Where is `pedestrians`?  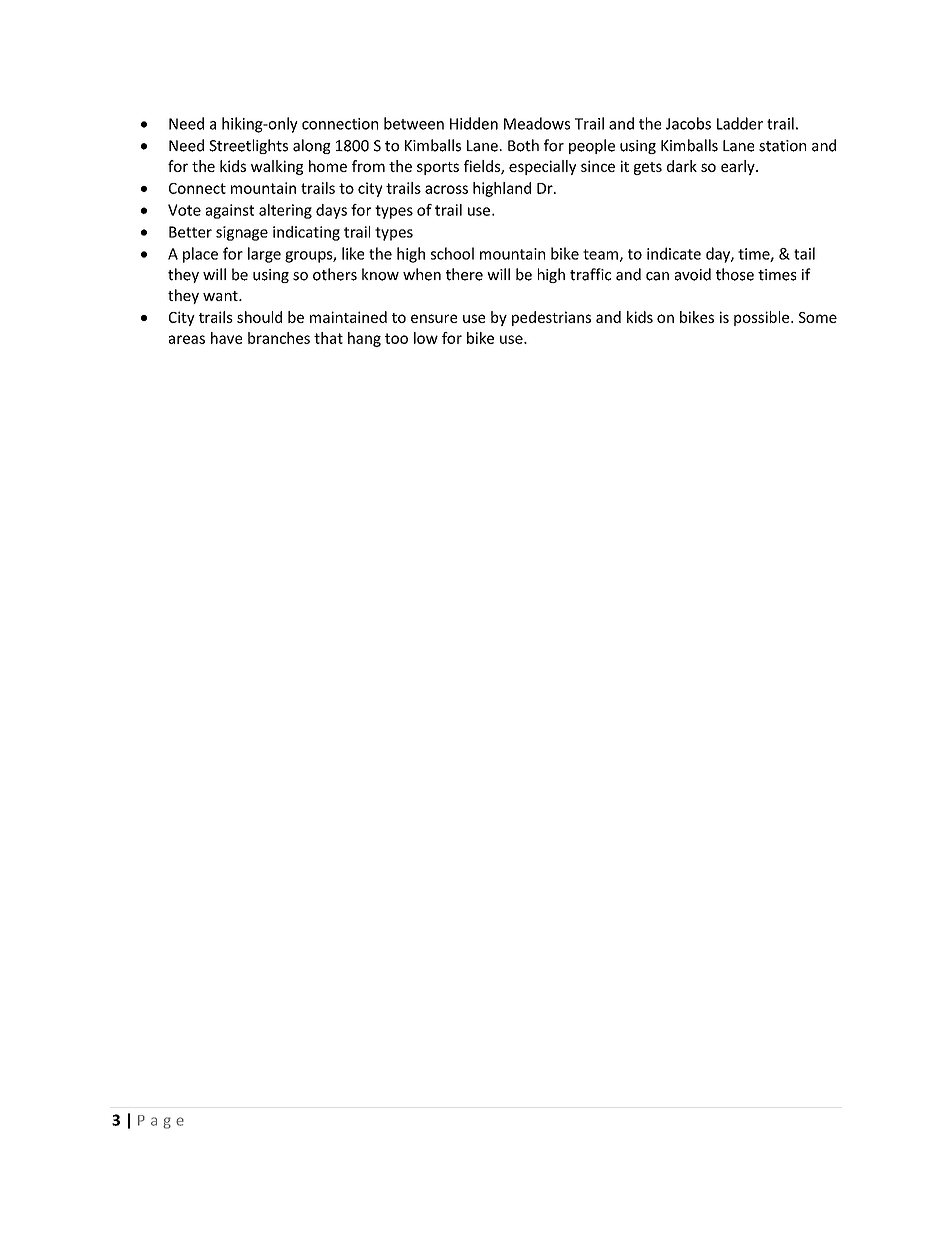 pedestrians is located at coordinates (551, 318).
